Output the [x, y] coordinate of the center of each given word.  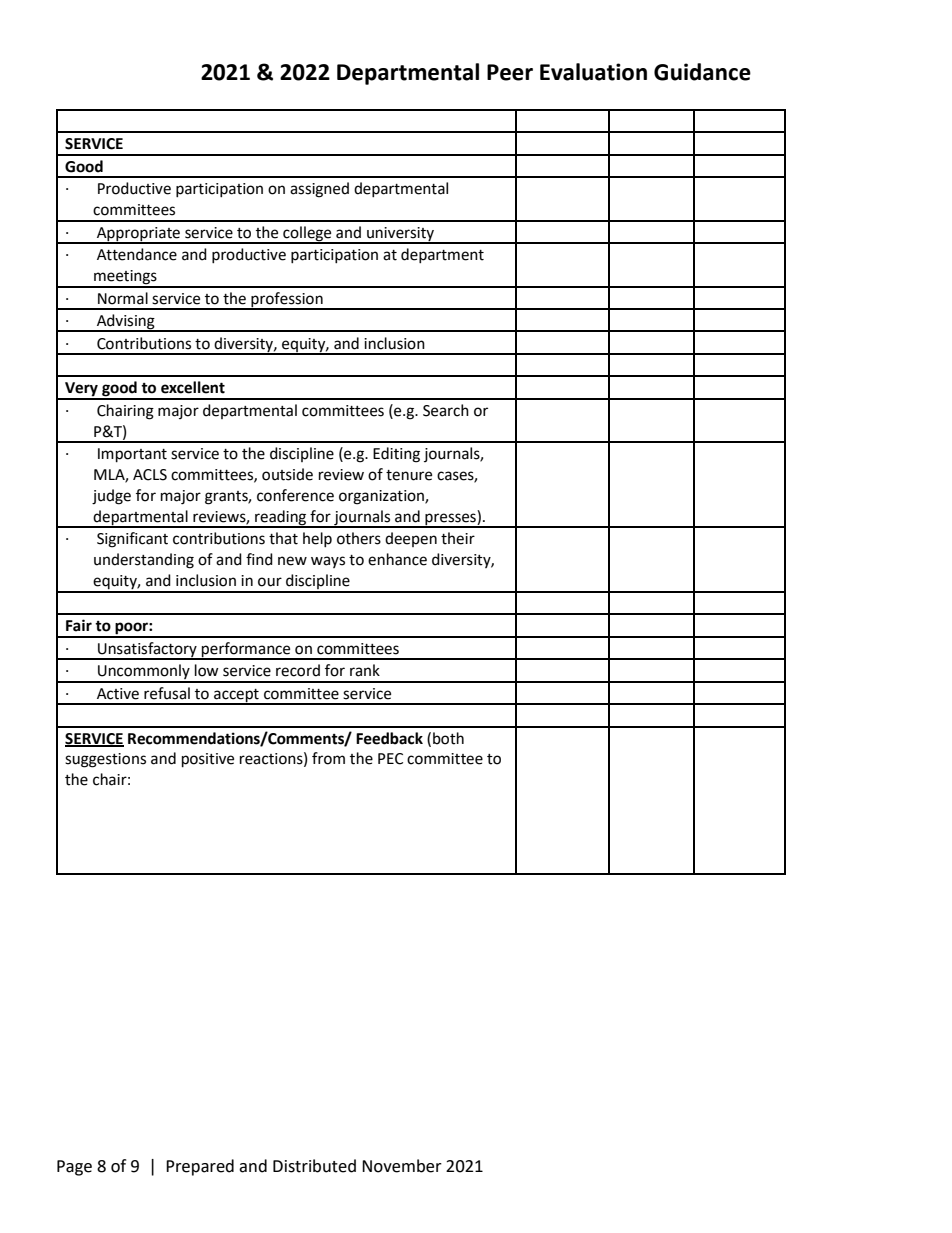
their [458, 538]
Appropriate [138, 235]
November [402, 1166]
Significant [132, 540]
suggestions [105, 760]
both [448, 738]
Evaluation [593, 72]
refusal [167, 693]
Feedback [389, 738]
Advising [126, 323]
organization [382, 497]
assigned [319, 190]
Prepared [200, 1167]
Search [446, 410]
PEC [390, 759]
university [400, 235]
